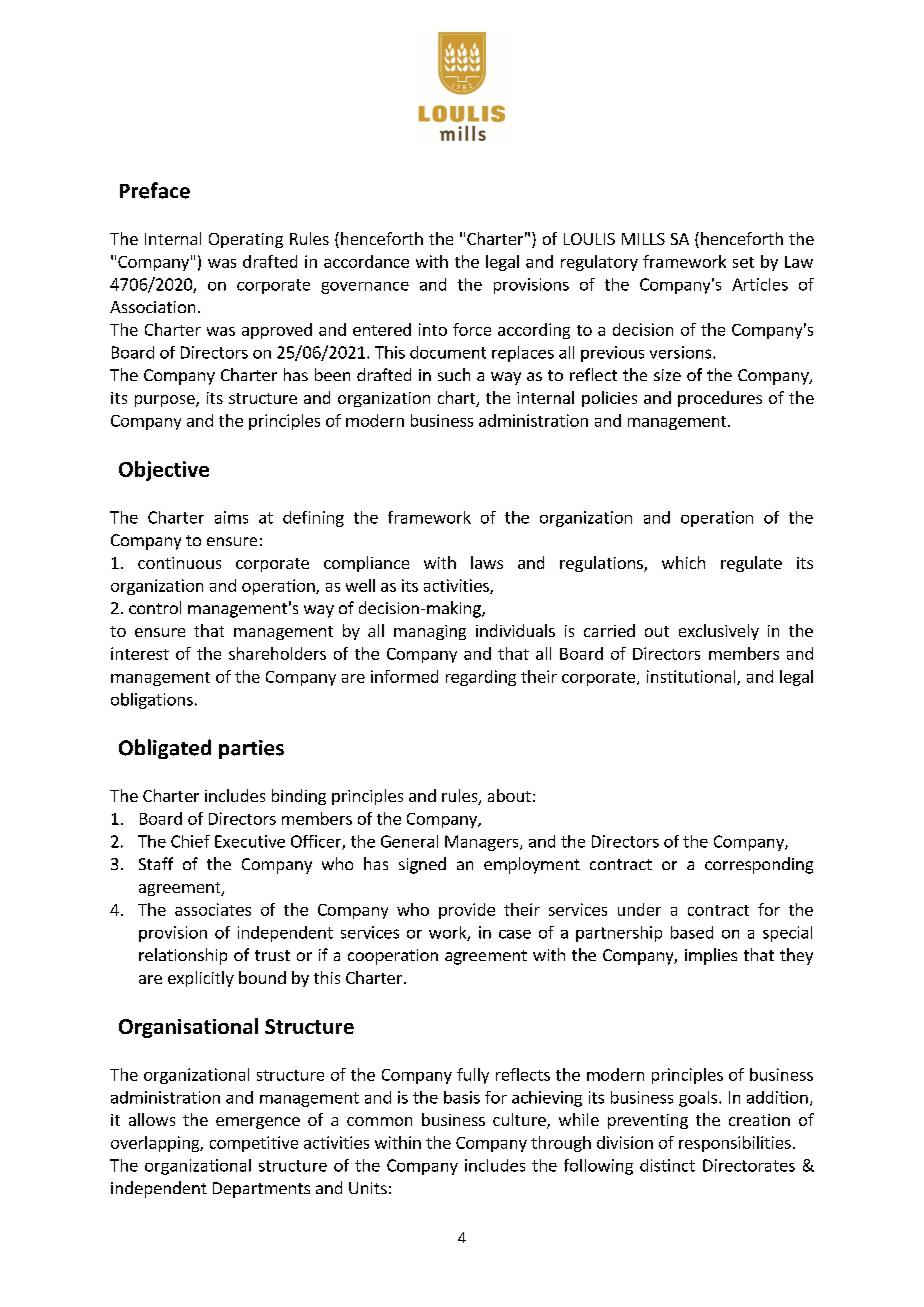 The width and height of the screenshot is (924, 1307). Describe the element at coordinates (481, 678) in the screenshot. I see `regarding` at that location.
